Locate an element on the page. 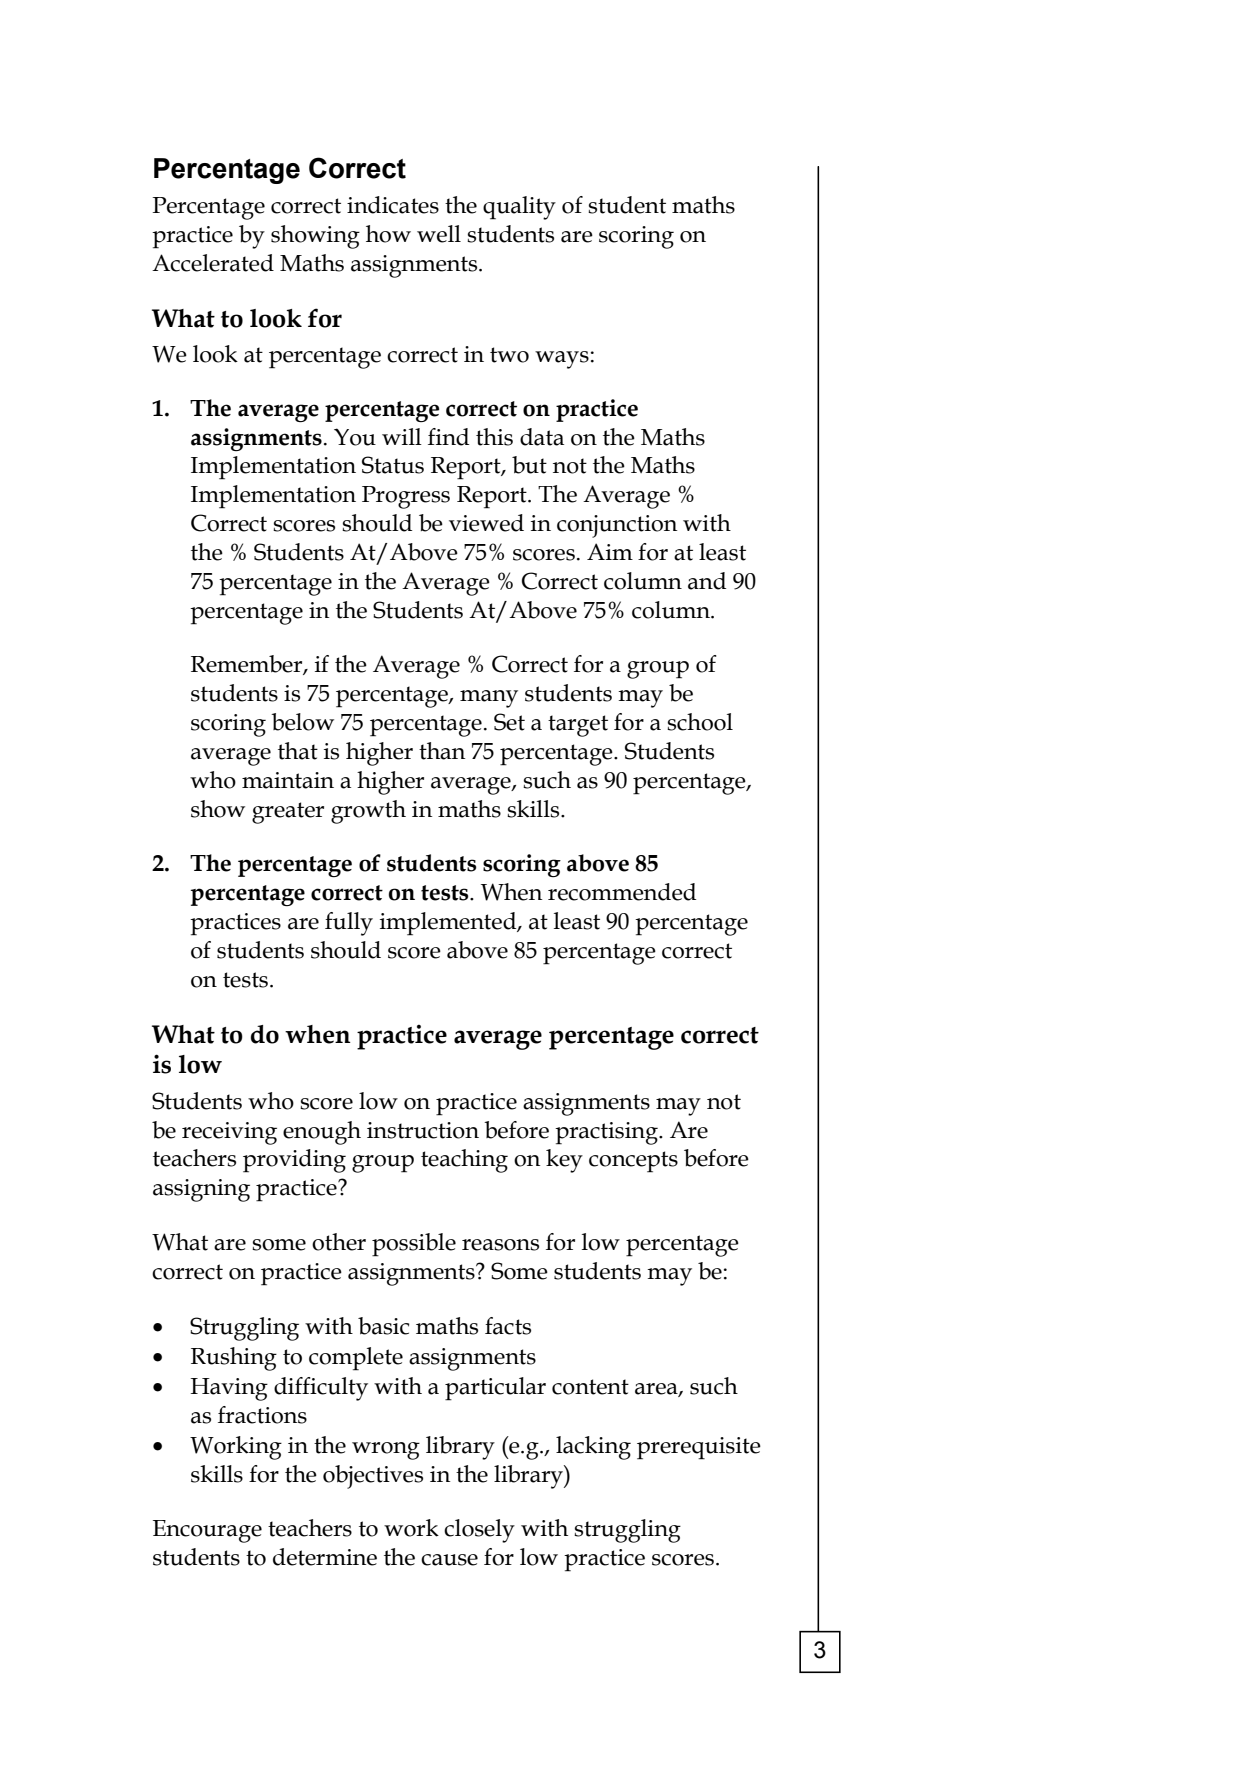 The image size is (1260, 1783). below is located at coordinates (302, 722).
